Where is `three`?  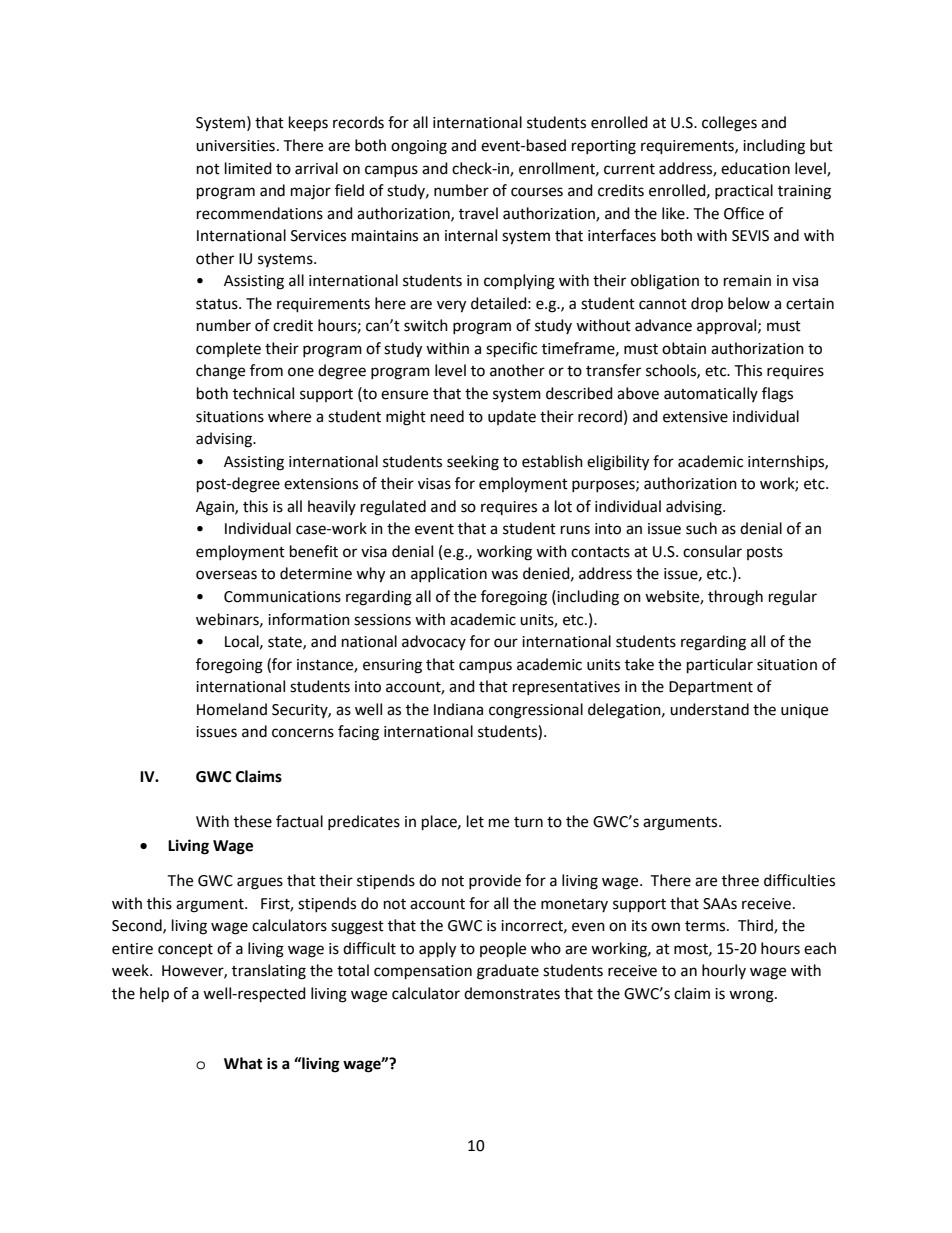
three is located at coordinates (740, 880).
